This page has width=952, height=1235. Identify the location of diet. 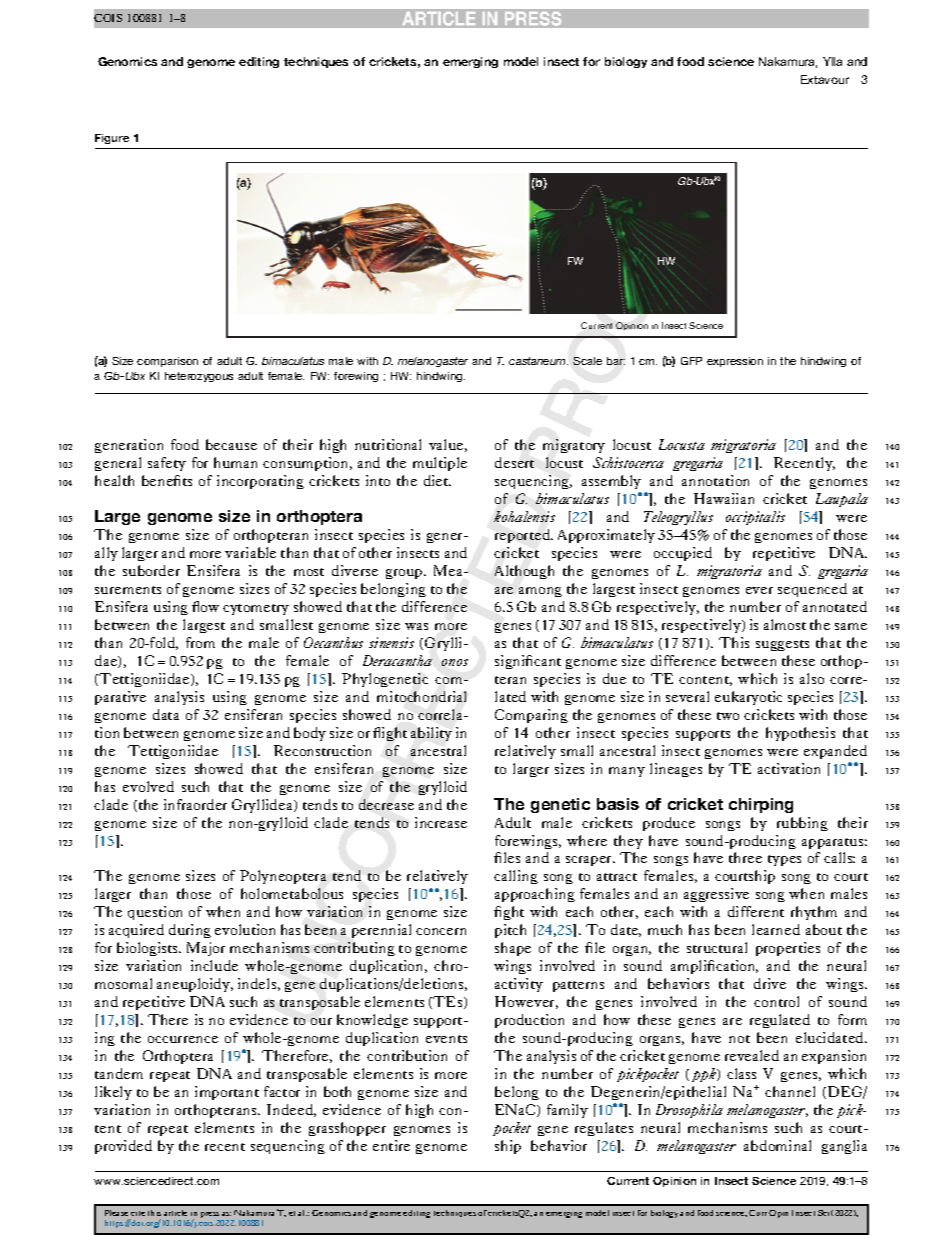
(437, 480).
